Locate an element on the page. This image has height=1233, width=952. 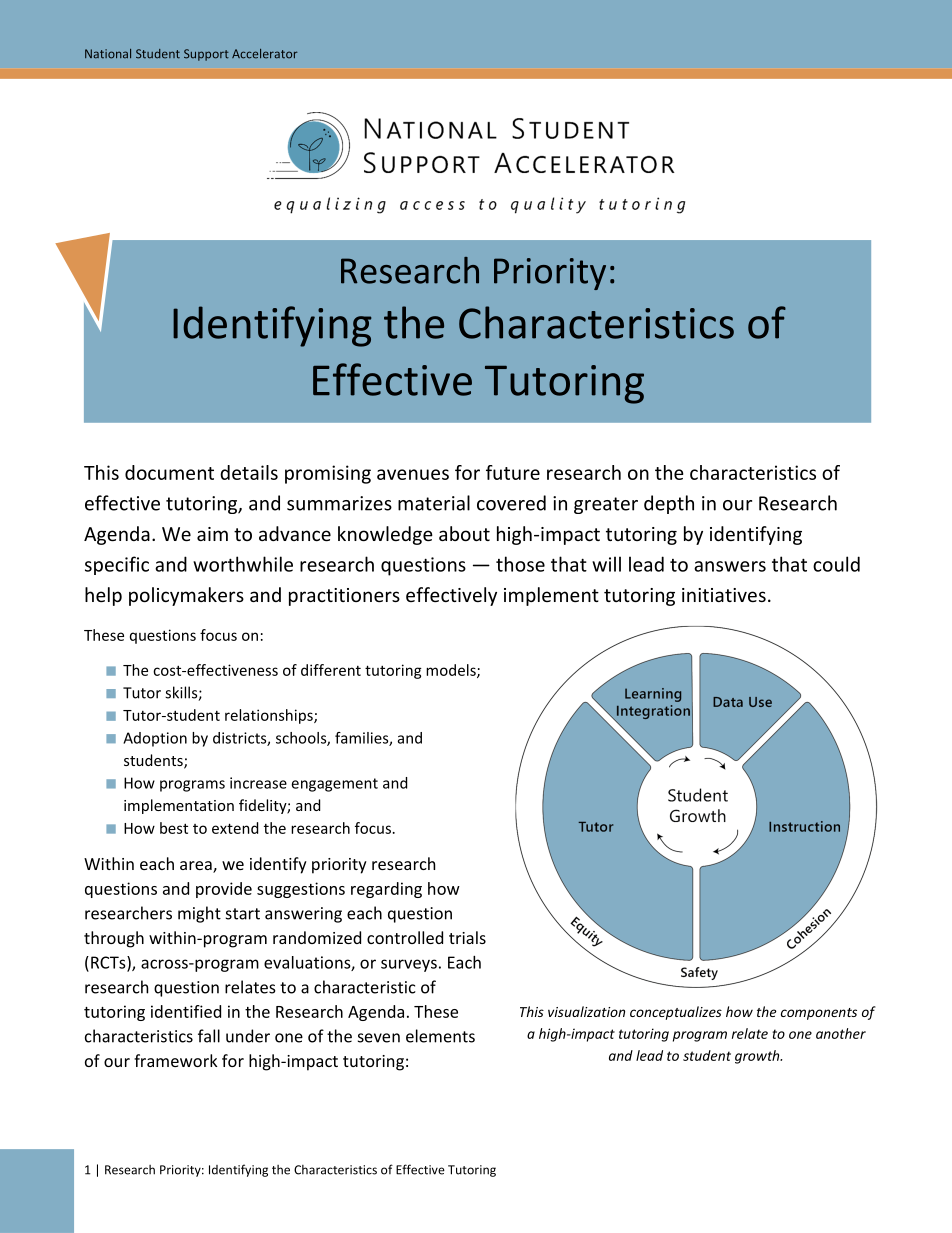
Support is located at coordinates (206, 55).
